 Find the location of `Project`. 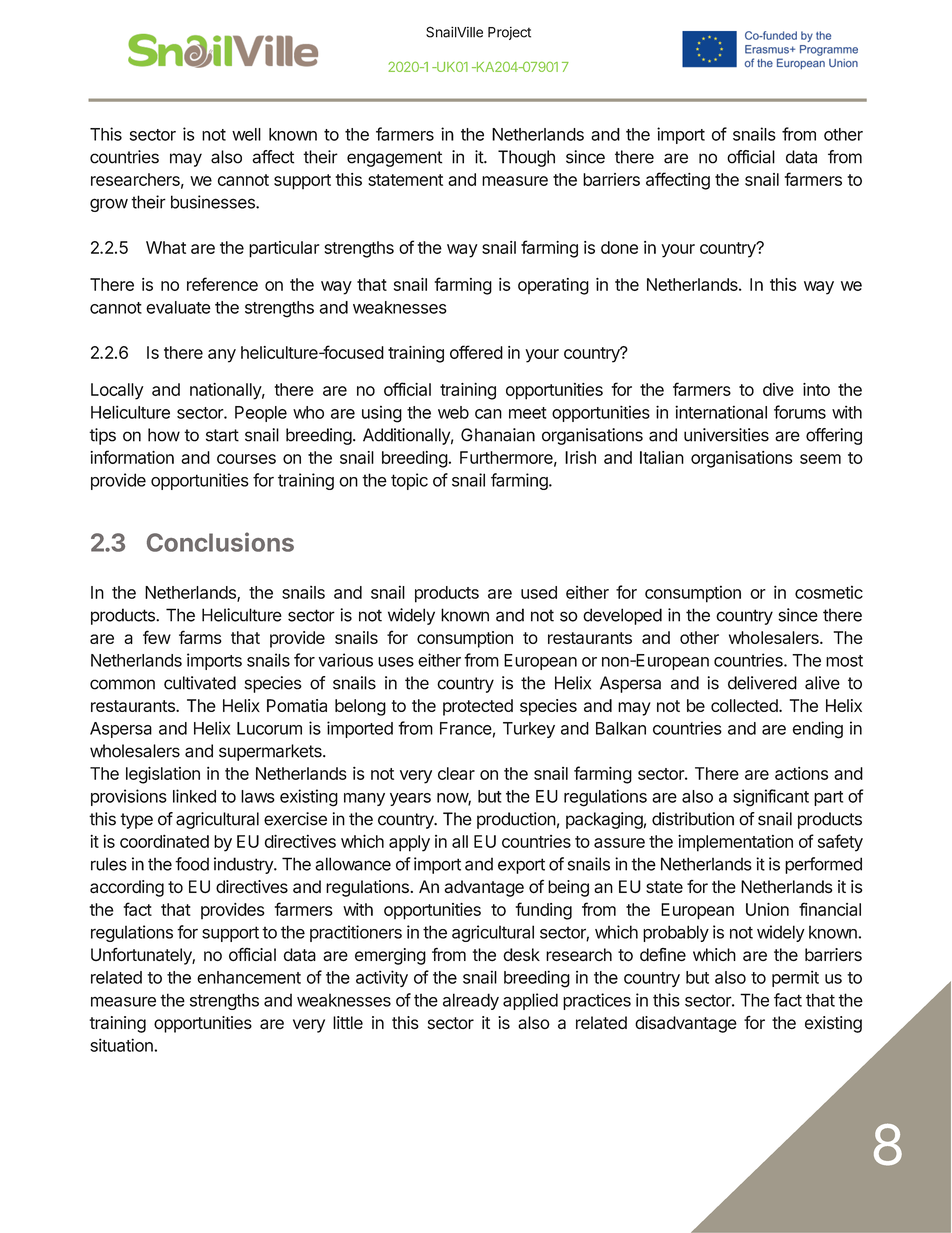

Project is located at coordinates (509, 33).
